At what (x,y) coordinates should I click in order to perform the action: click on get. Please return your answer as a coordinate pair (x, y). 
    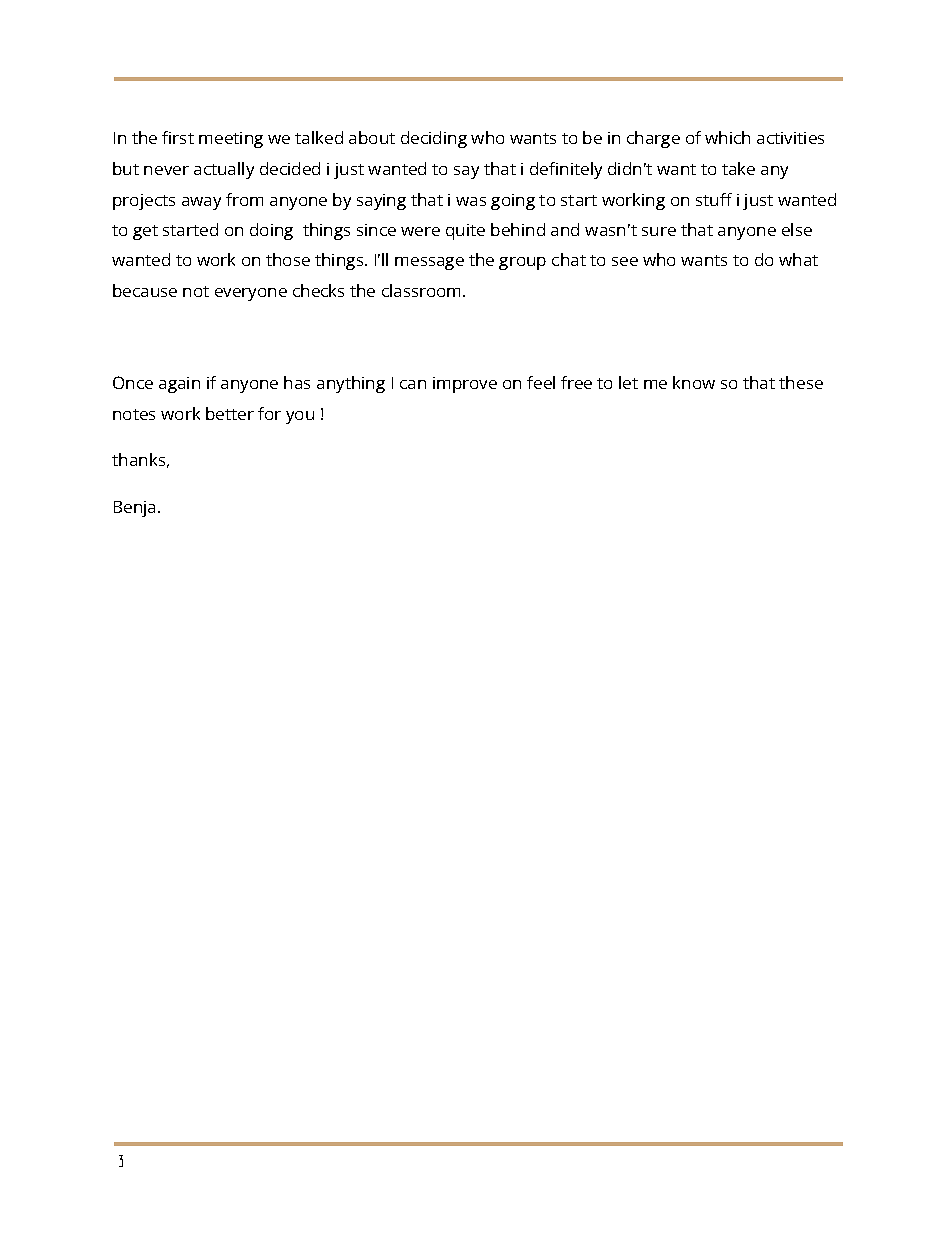
    Looking at the image, I should click on (145, 232).
